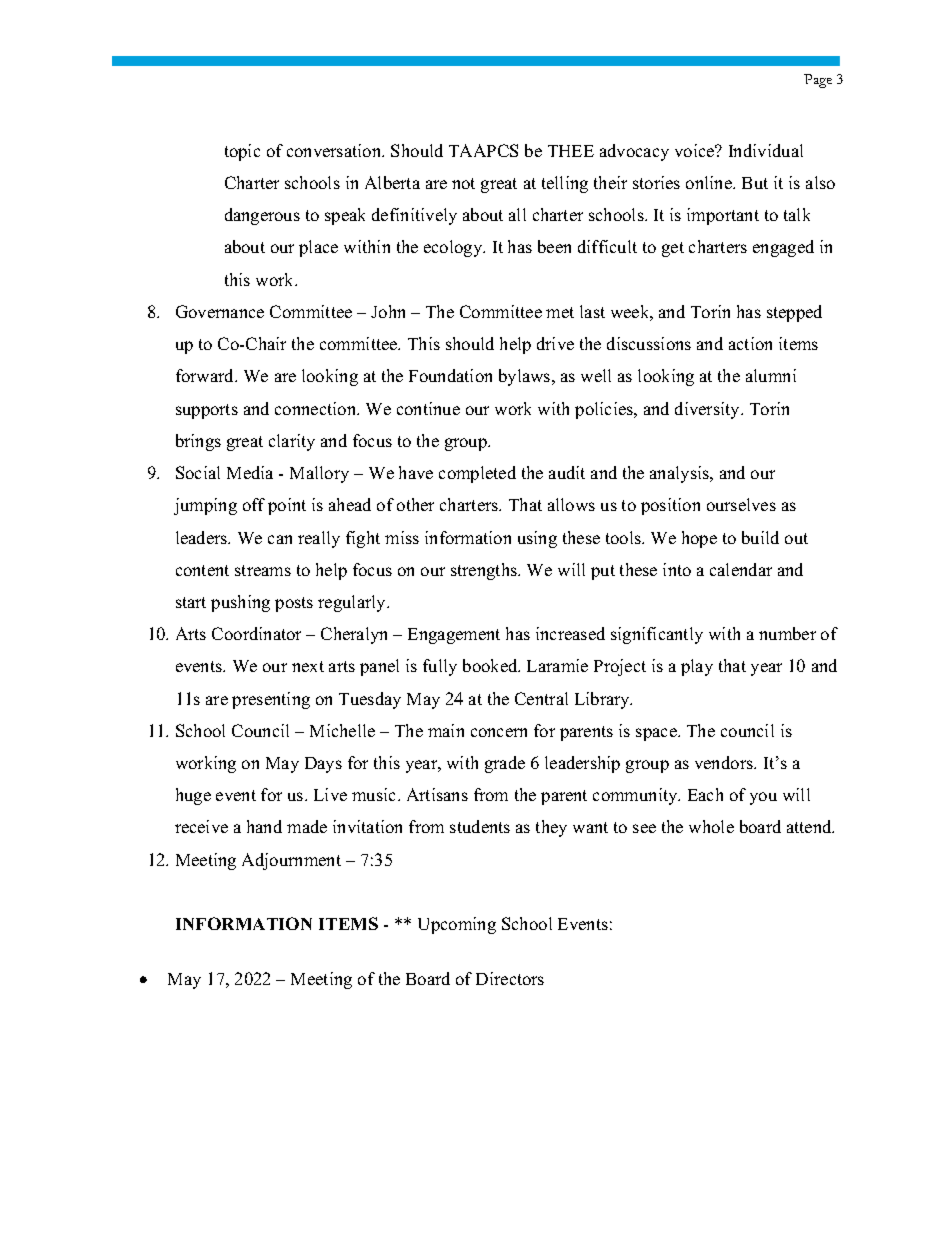  What do you see at coordinates (308, 666) in the page?
I see `next` at bounding box center [308, 666].
